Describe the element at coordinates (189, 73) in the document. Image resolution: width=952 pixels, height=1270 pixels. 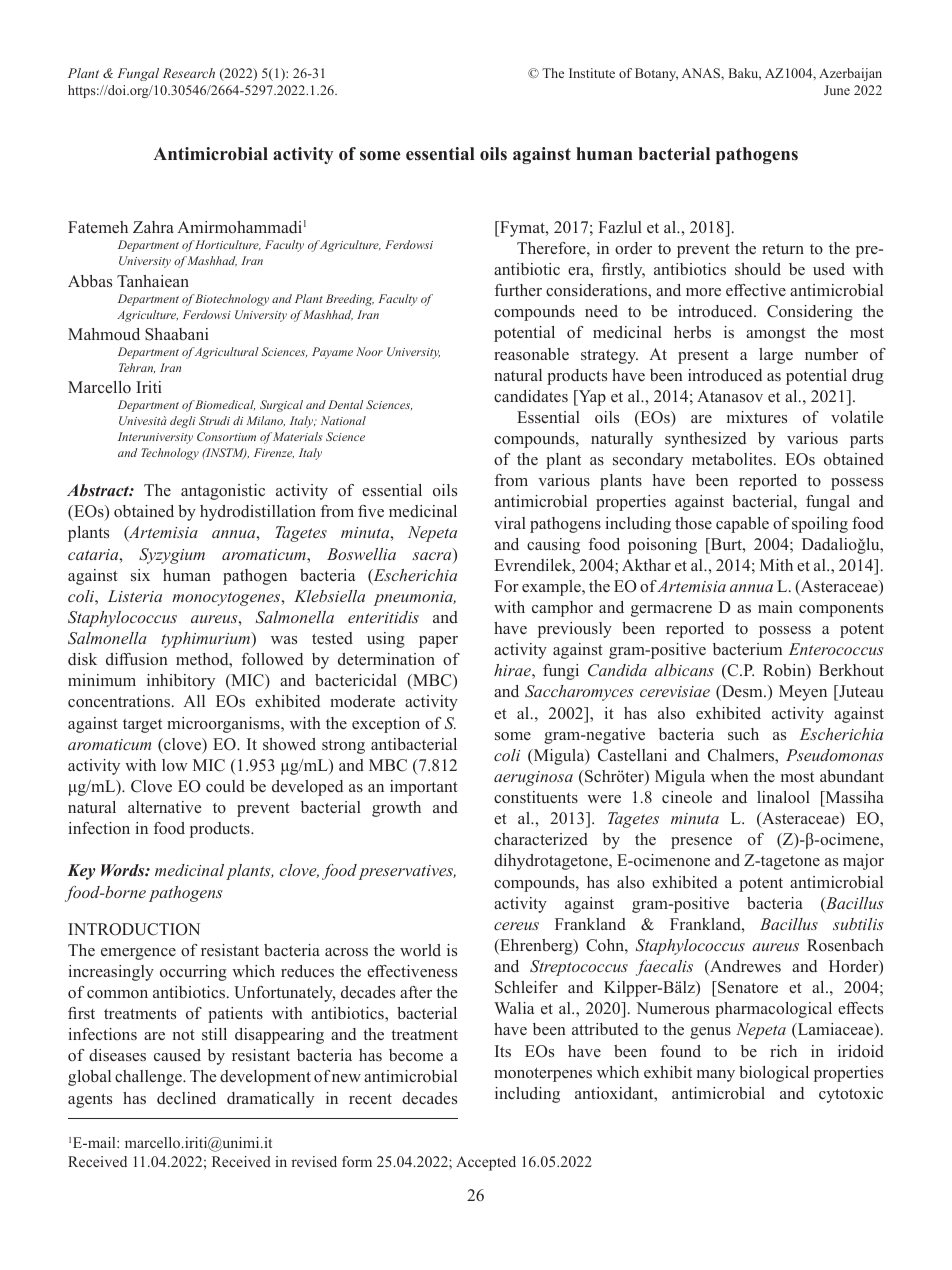
I see `Research` at that location.
